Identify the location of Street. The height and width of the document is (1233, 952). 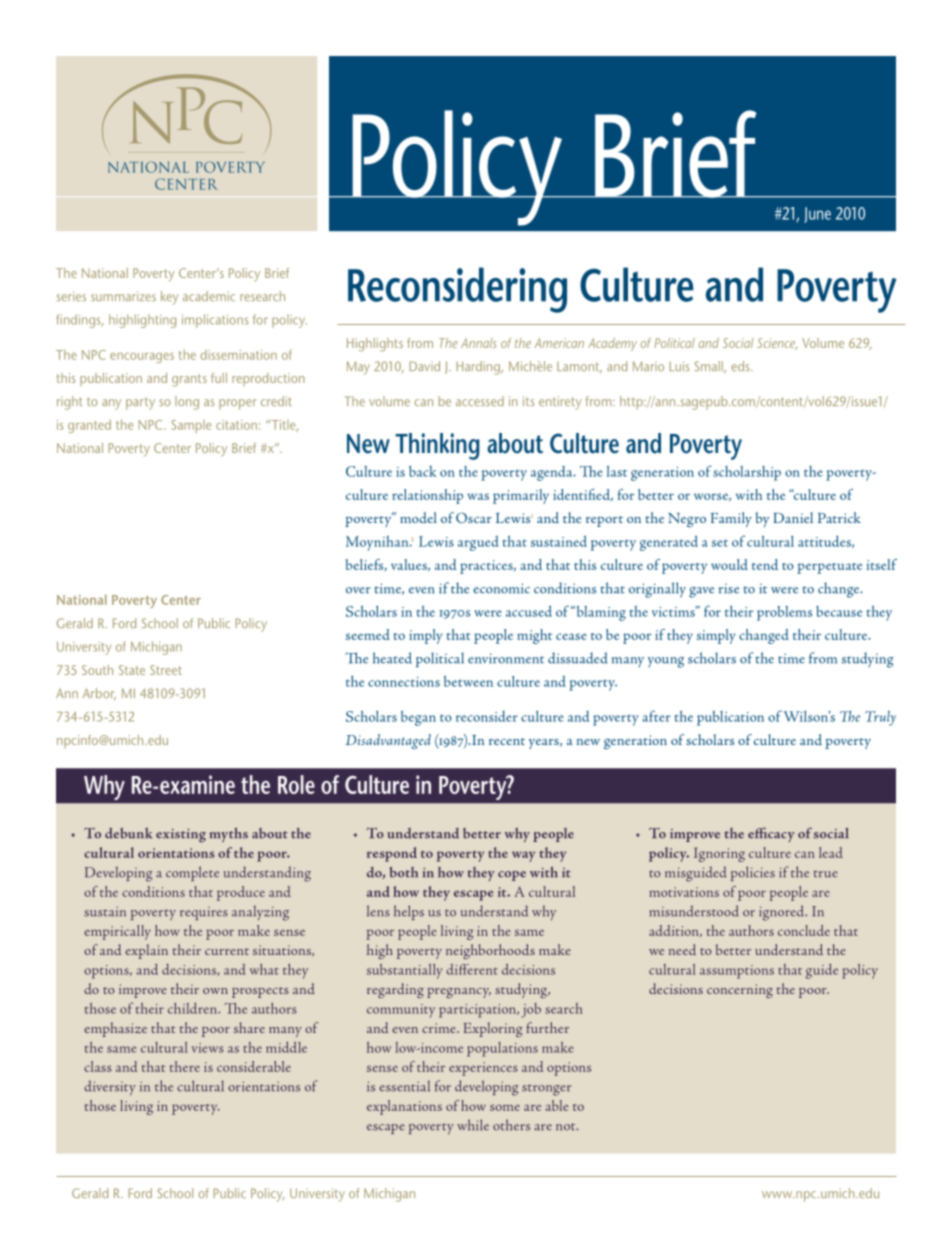
(166, 670).
